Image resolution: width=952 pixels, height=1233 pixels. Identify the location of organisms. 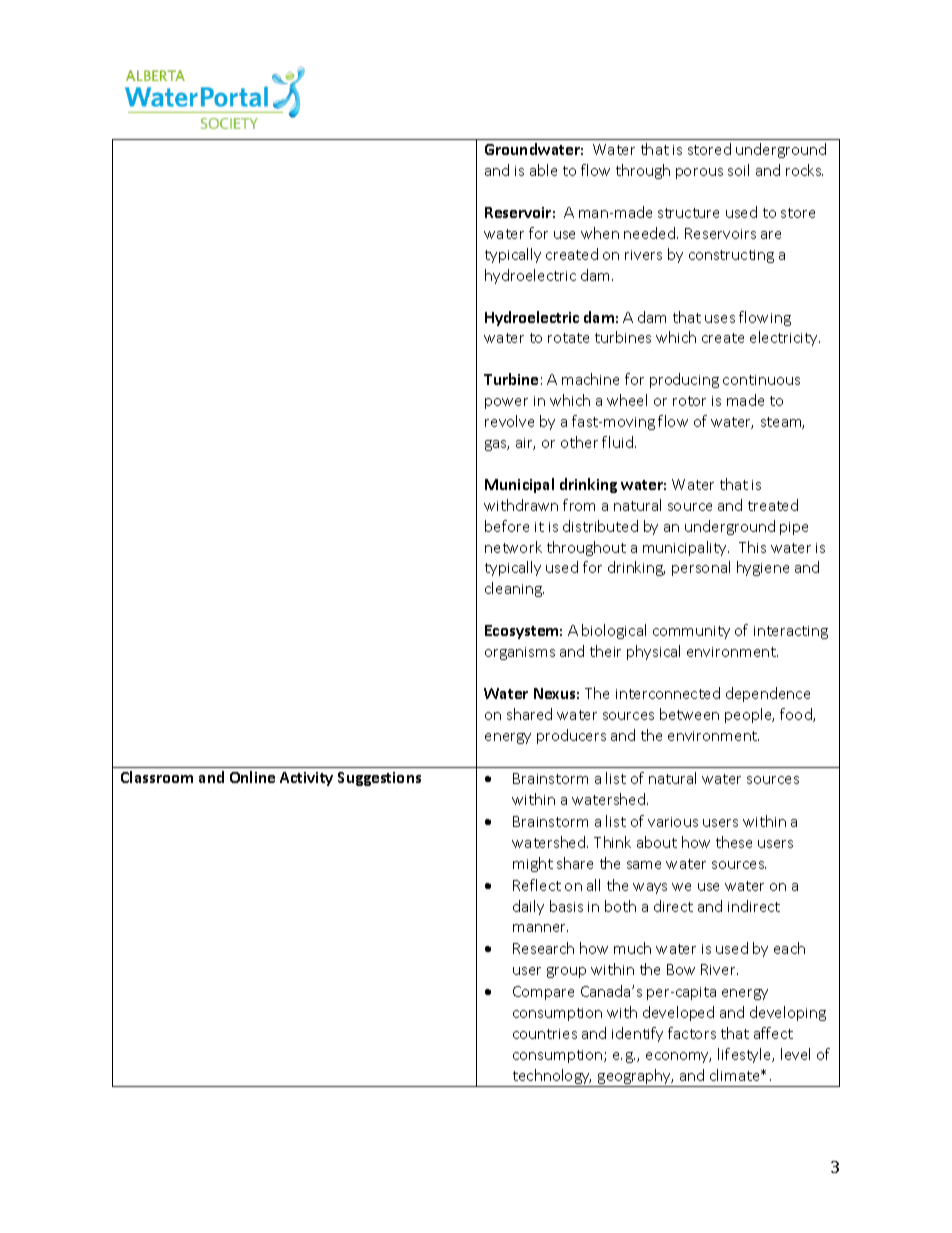
(520, 653).
